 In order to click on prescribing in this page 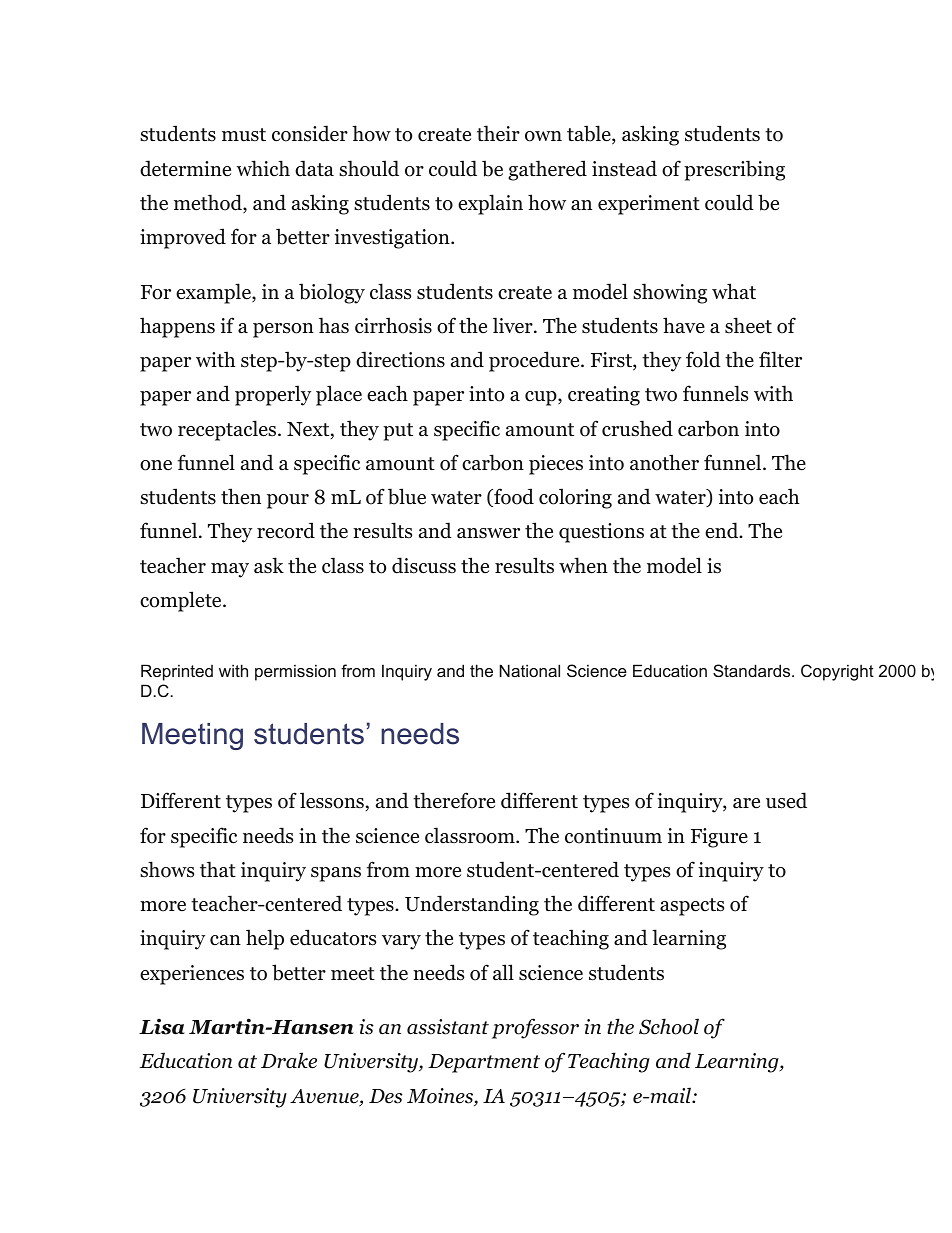, I will do `click(734, 170)`.
